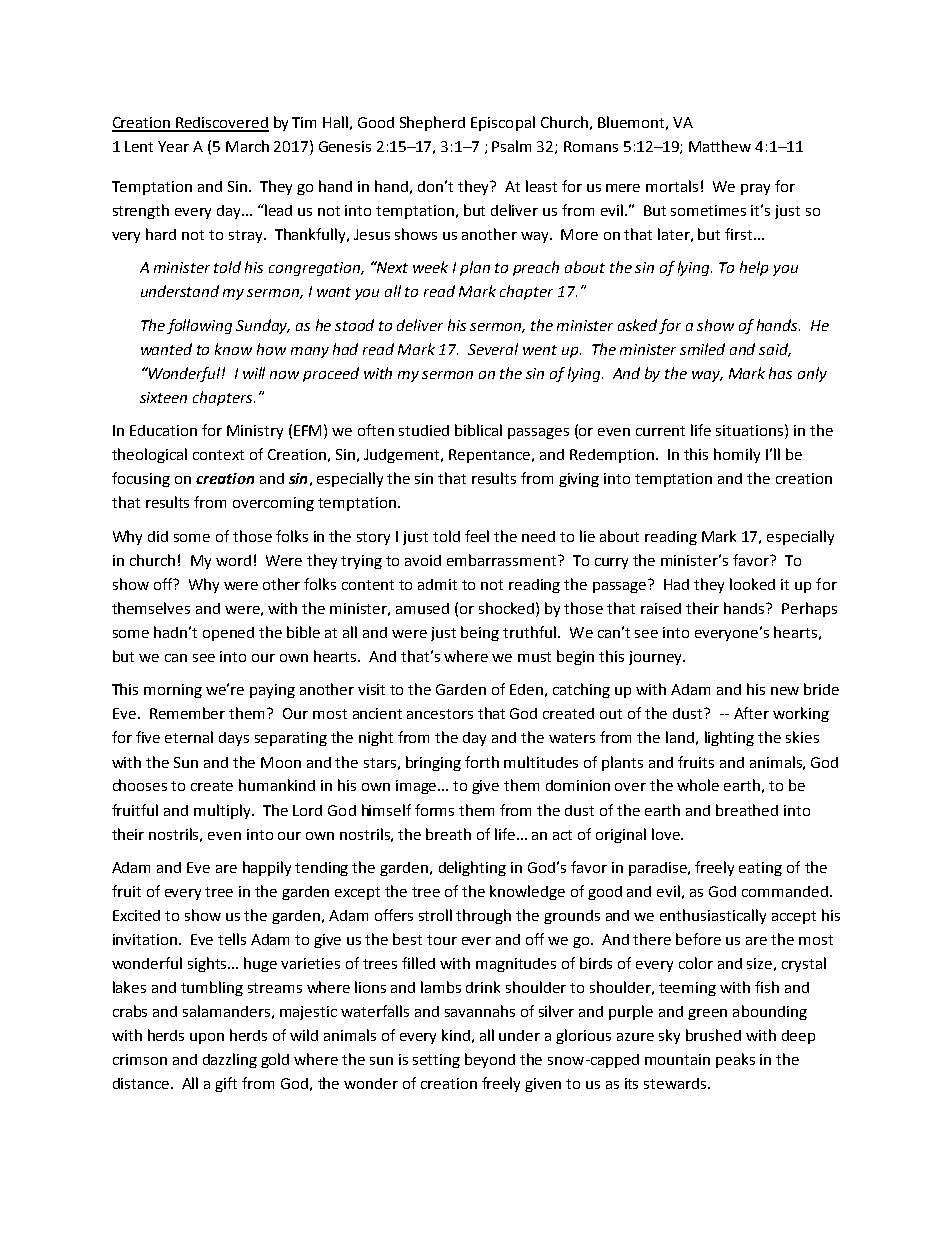  I want to click on days, so click(234, 739).
